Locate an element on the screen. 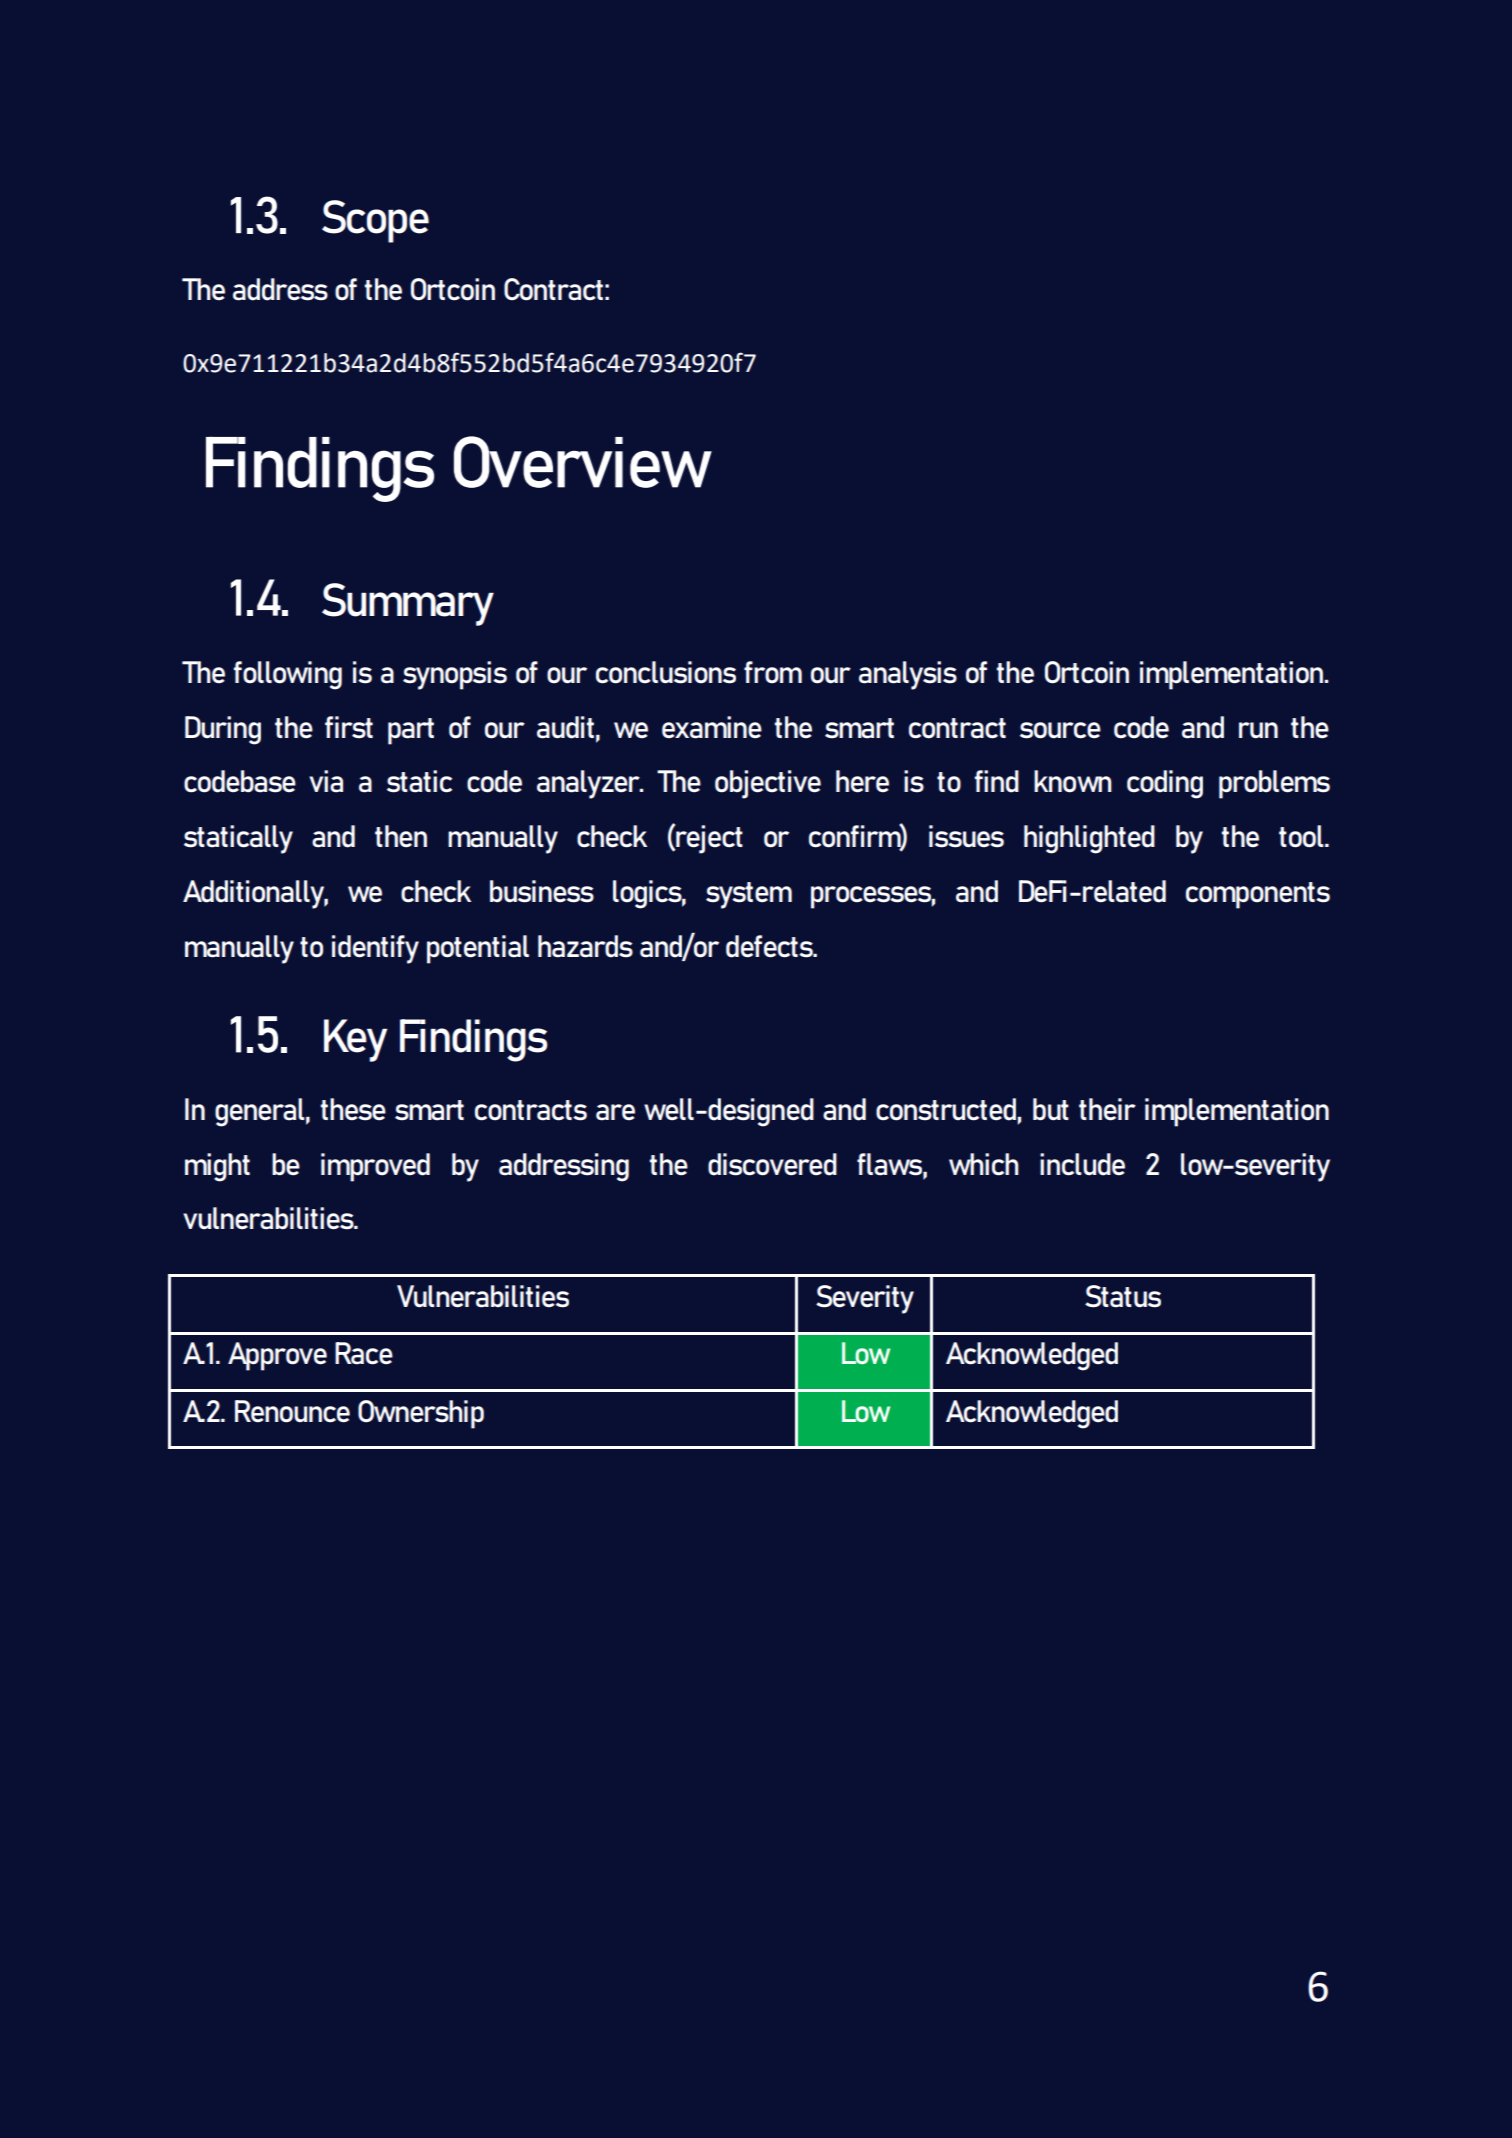 This screenshot has height=2138, width=1512. coding is located at coordinates (1165, 784).
